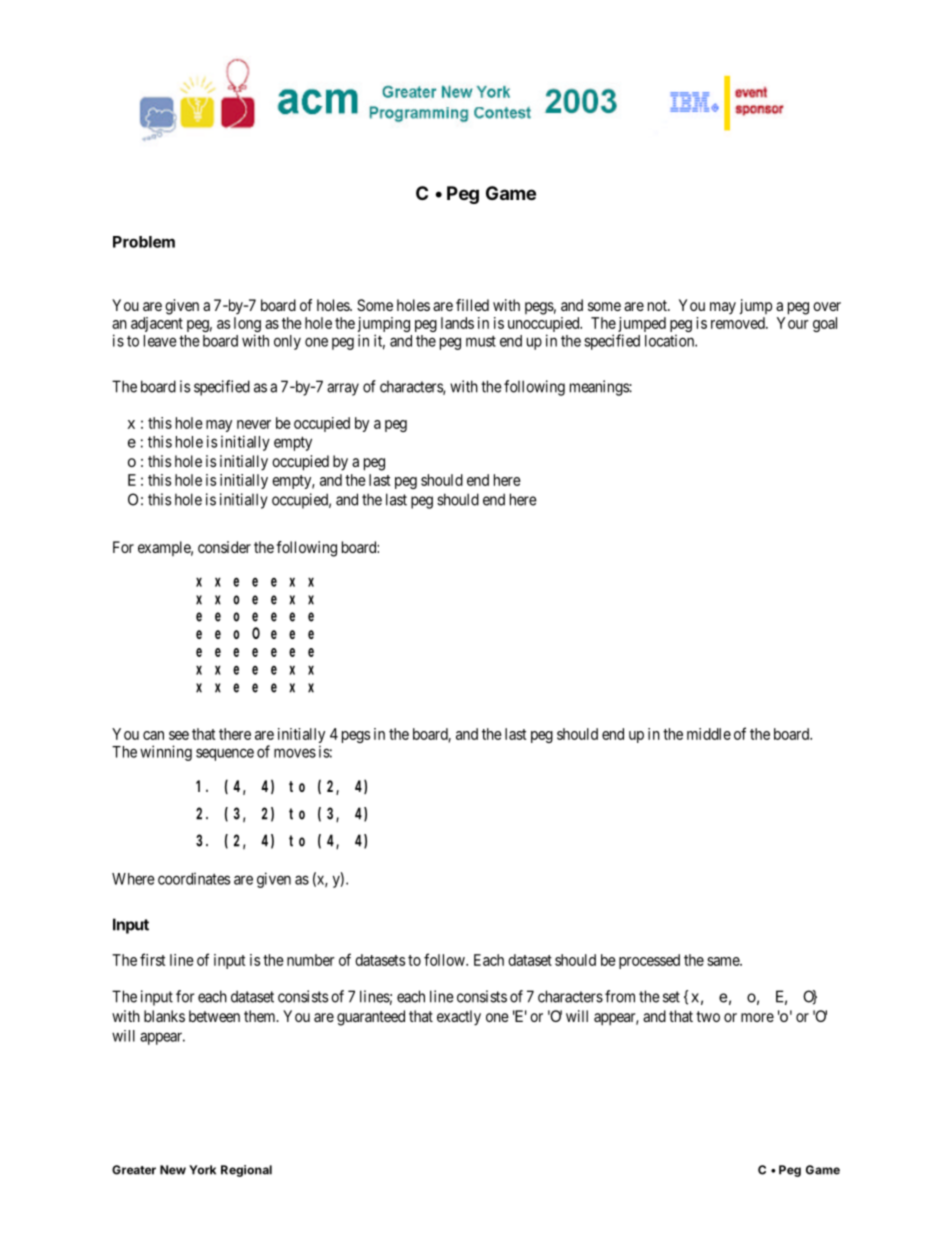 The height and width of the image is (1233, 952). I want to click on filled, so click(472, 305).
